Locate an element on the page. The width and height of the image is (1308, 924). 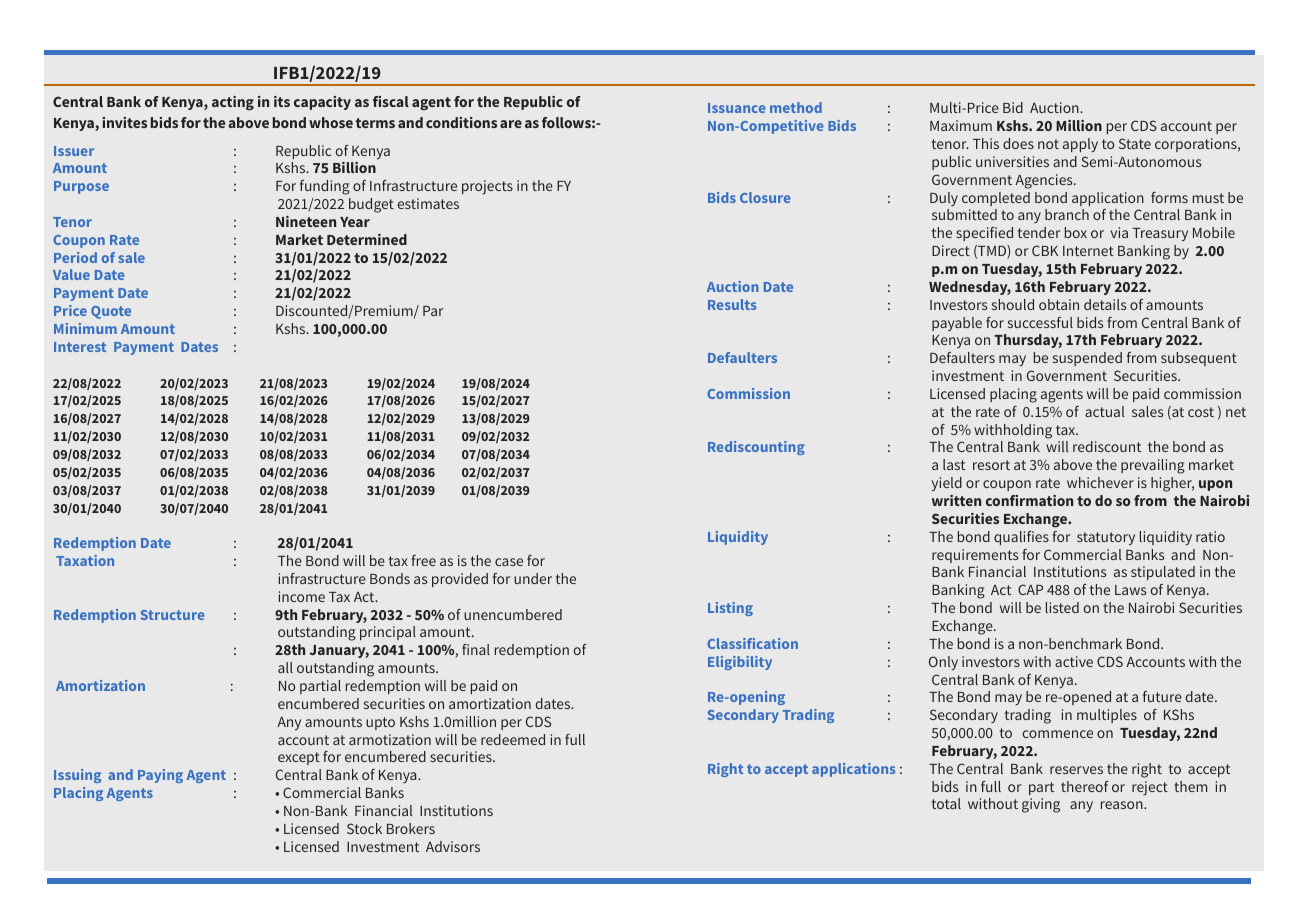
Paying is located at coordinates (160, 776).
